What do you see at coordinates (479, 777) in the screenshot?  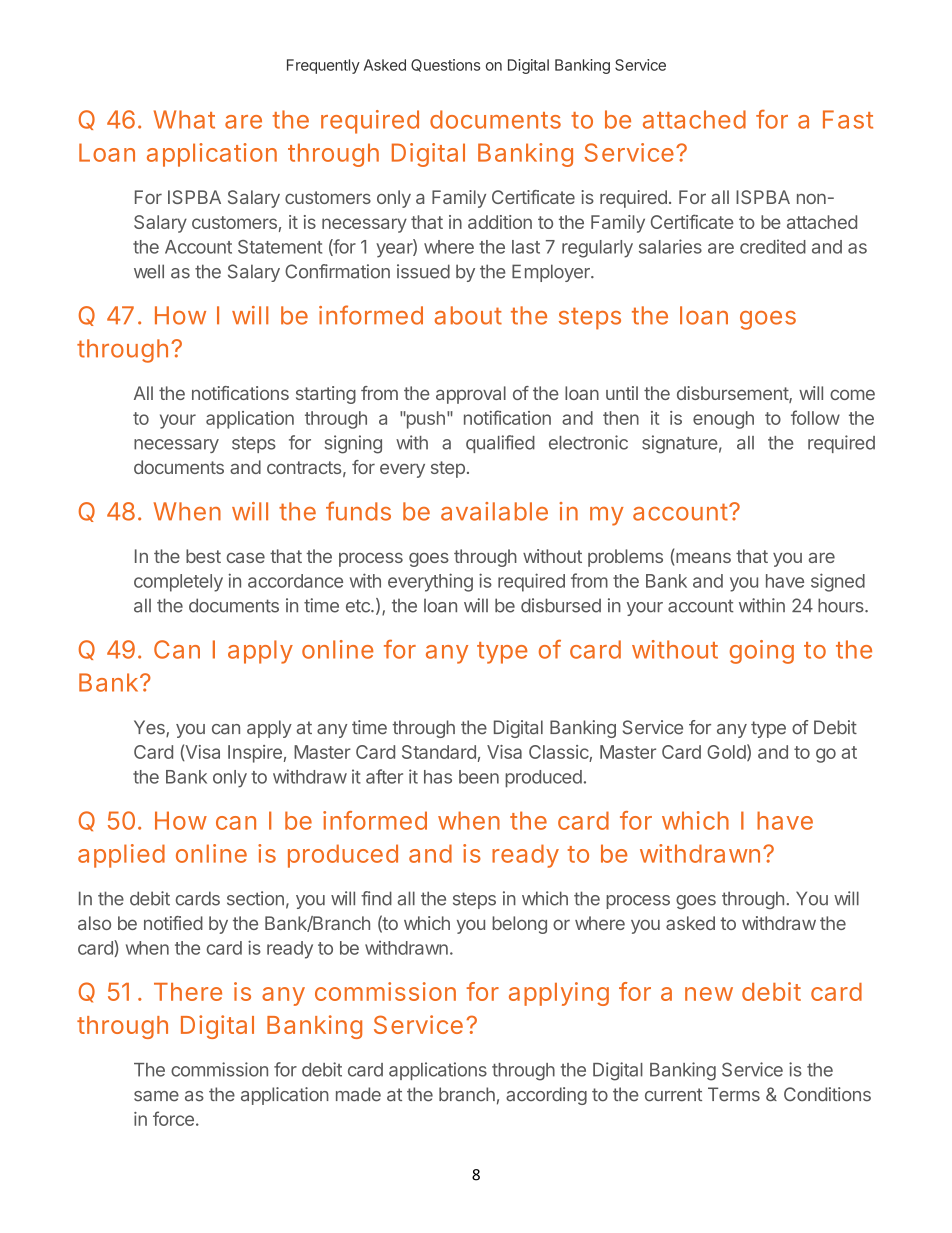 I see `been` at bounding box center [479, 777].
